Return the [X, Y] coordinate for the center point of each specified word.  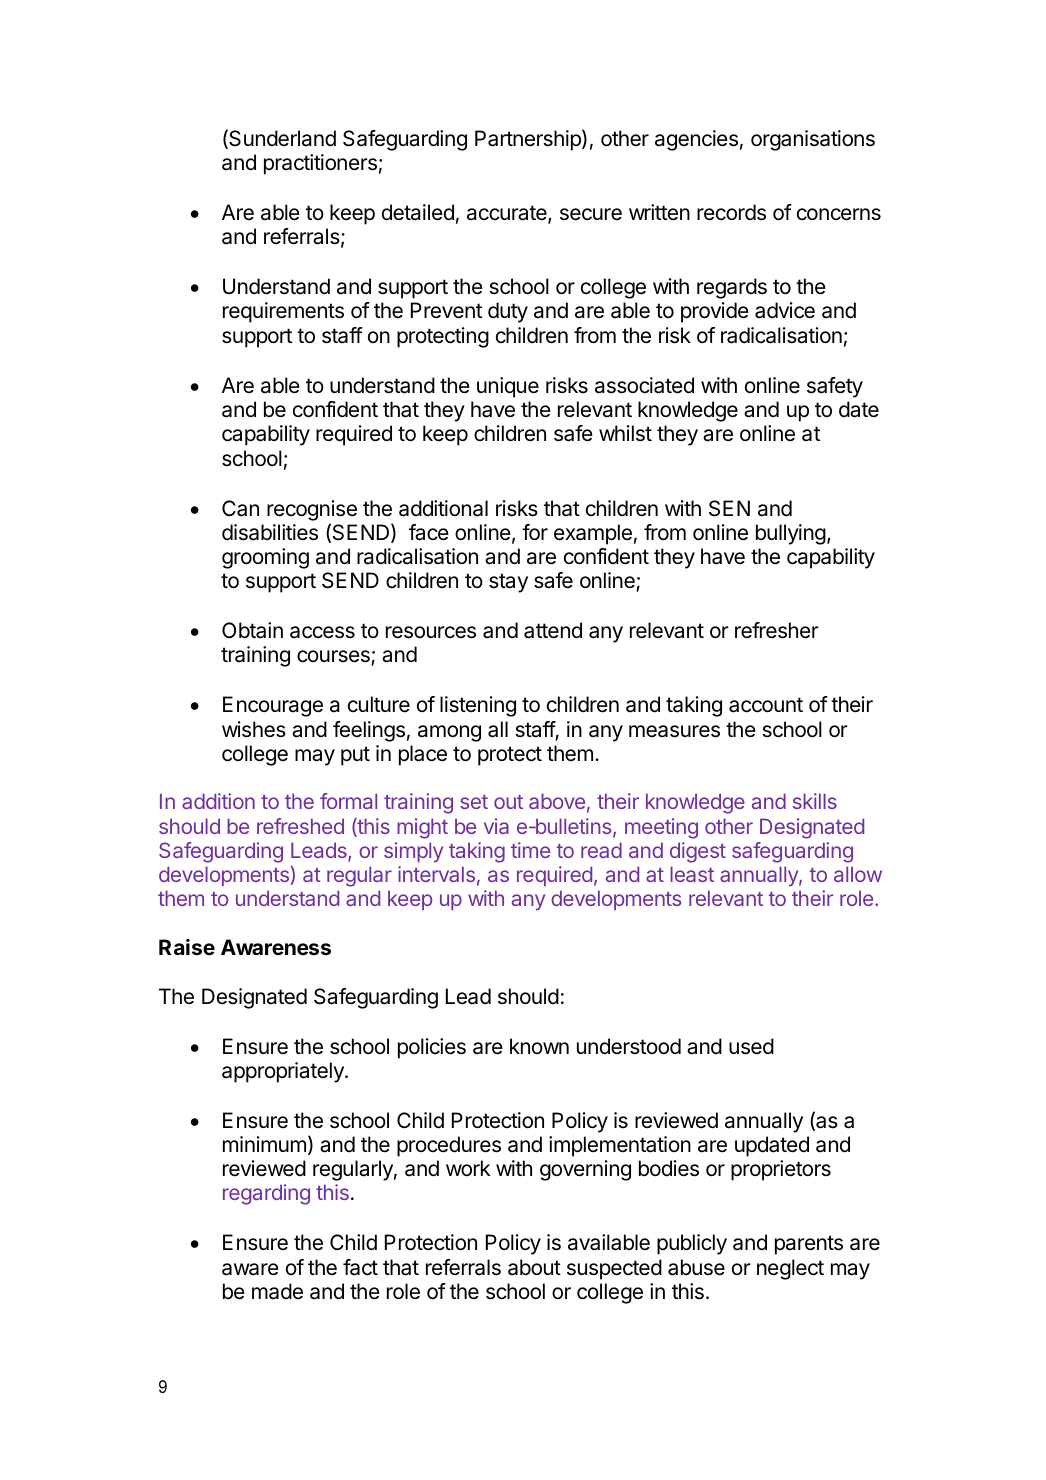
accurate [508, 214]
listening [478, 706]
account [766, 705]
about [534, 1267]
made [277, 1291]
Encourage [273, 706]
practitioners [320, 164]
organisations [813, 140]
